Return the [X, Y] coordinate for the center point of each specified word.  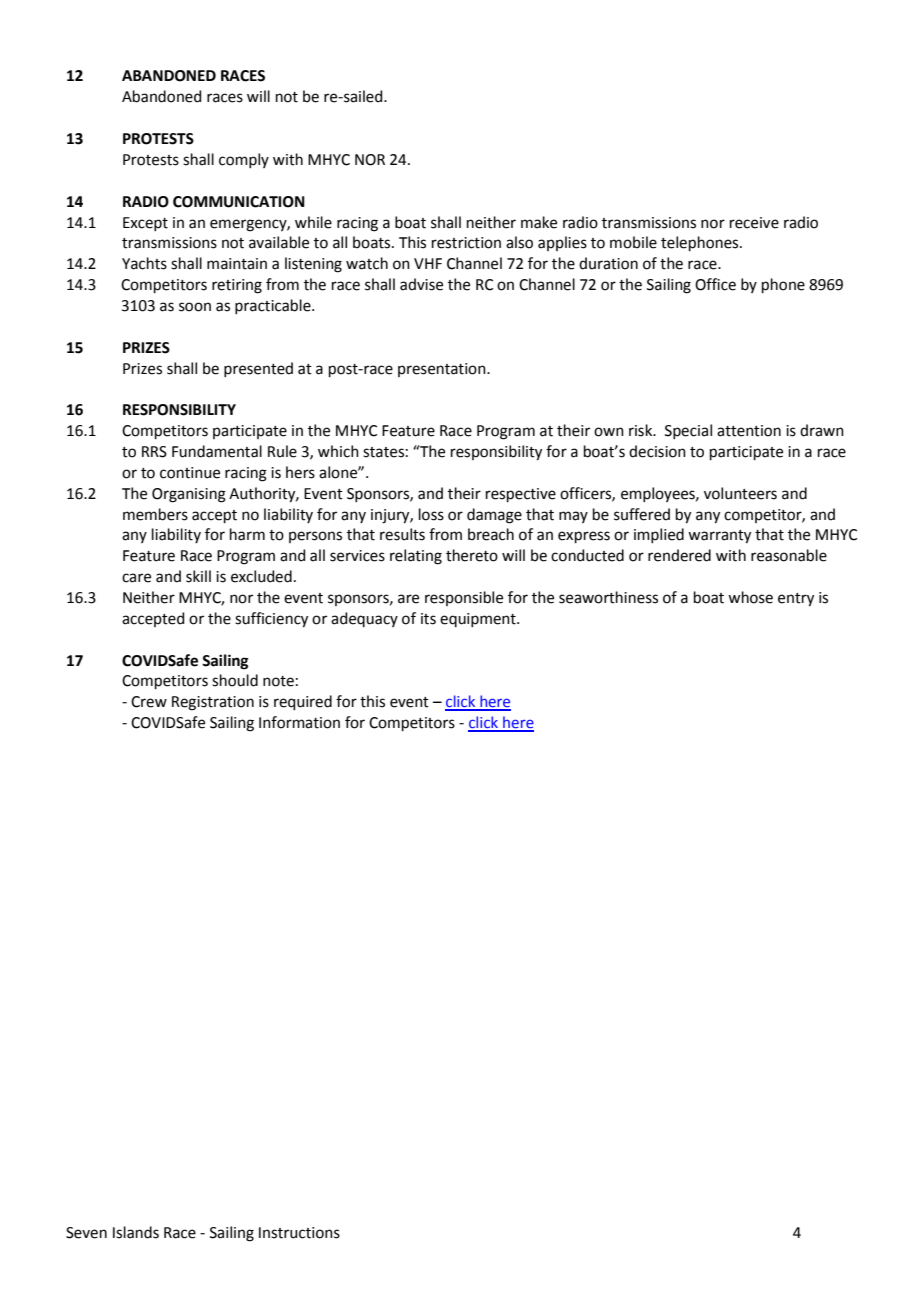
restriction [466, 243]
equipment [479, 620]
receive [754, 223]
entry [796, 600]
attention [749, 431]
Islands [136, 1232]
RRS [154, 452]
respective [521, 495]
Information [299, 722]
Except [145, 224]
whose [750, 597]
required [303, 702]
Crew [149, 702]
